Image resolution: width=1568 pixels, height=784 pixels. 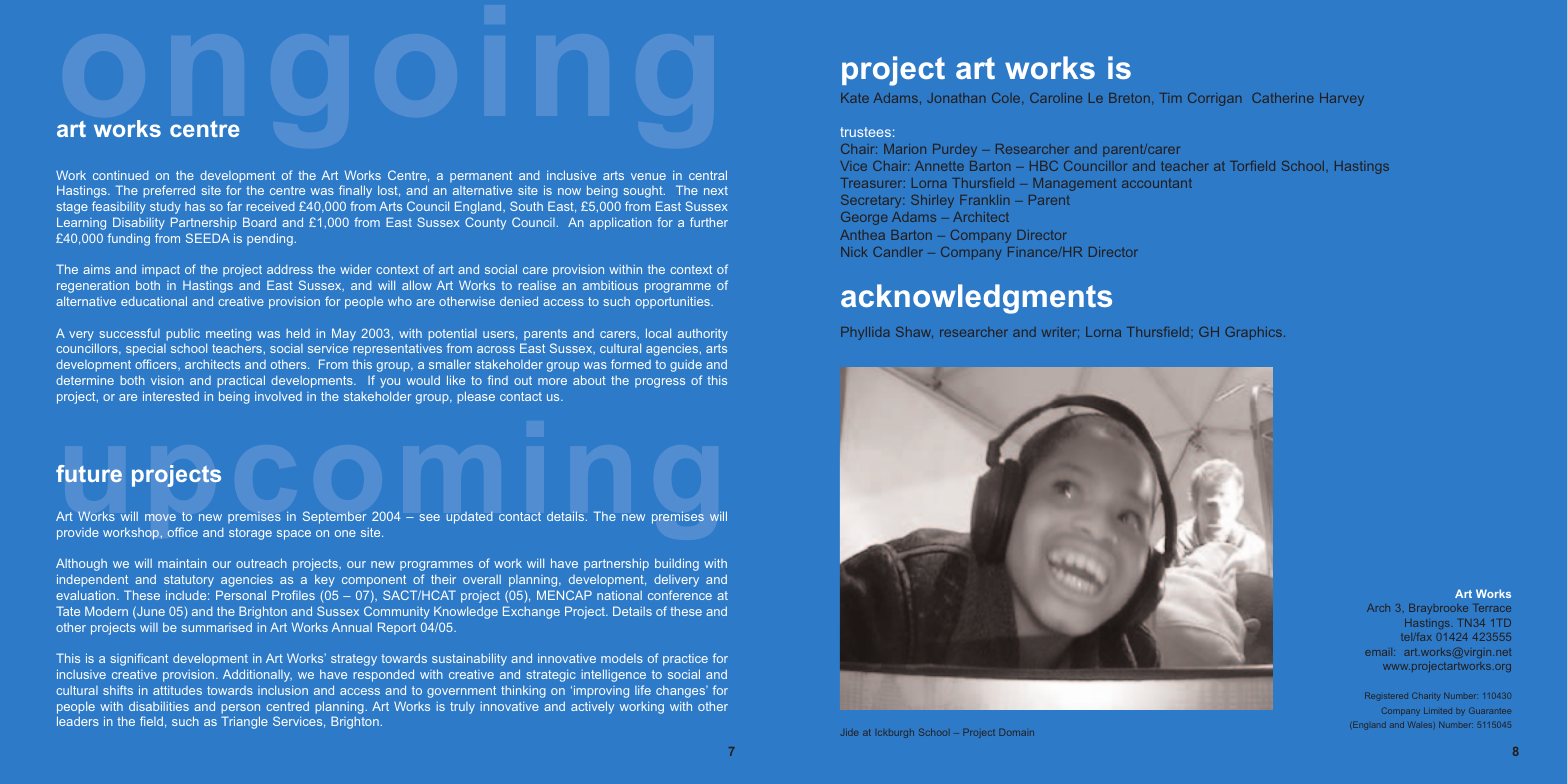 I want to click on progress, so click(x=660, y=383).
